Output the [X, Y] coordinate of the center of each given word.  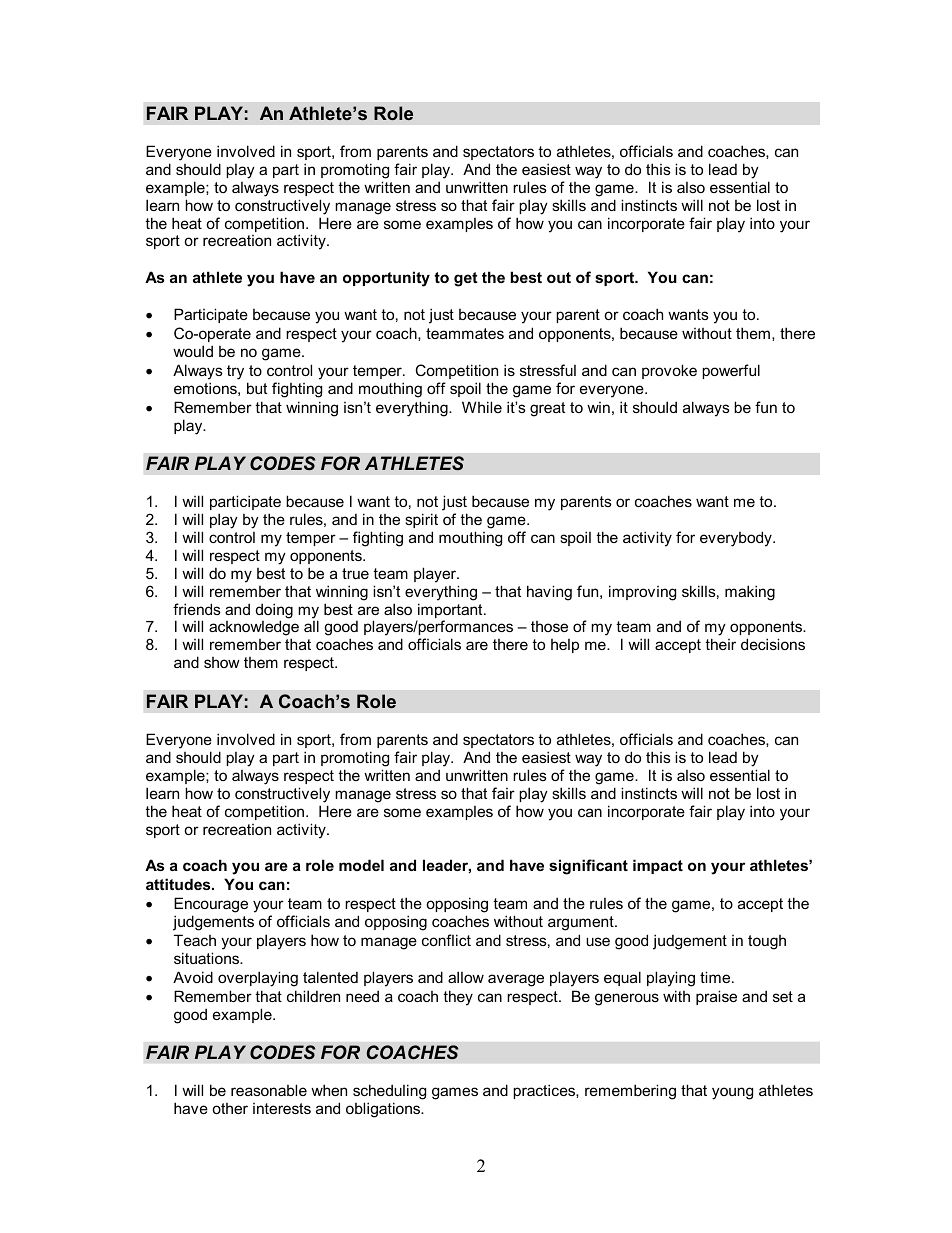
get [466, 279]
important [450, 612]
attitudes [179, 884]
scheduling [389, 1092]
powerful [731, 371]
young [732, 1093]
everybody [737, 539]
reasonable [269, 1090]
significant [588, 867]
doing [274, 612]
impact [658, 866]
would [193, 351]
